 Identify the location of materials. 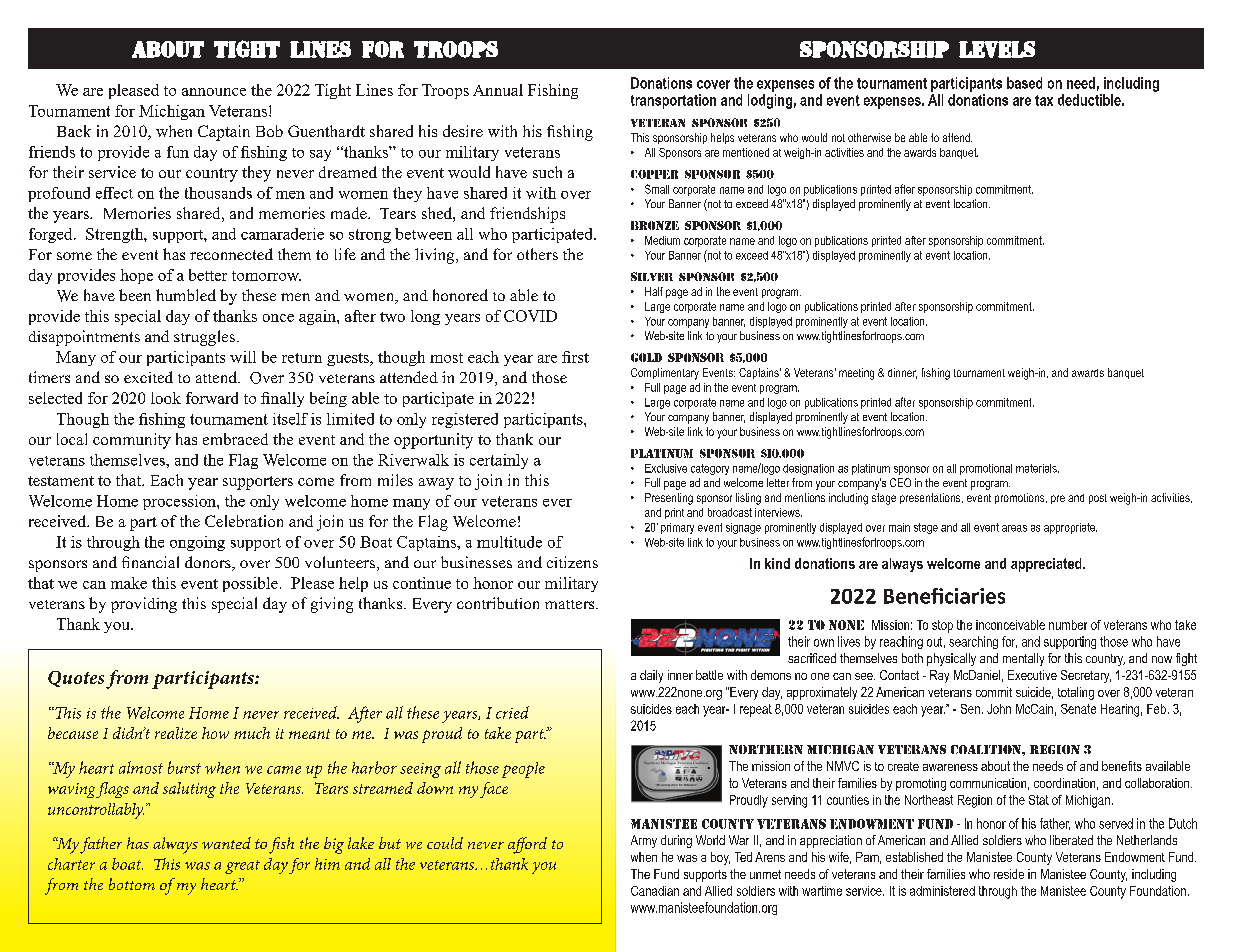
(1037, 468).
